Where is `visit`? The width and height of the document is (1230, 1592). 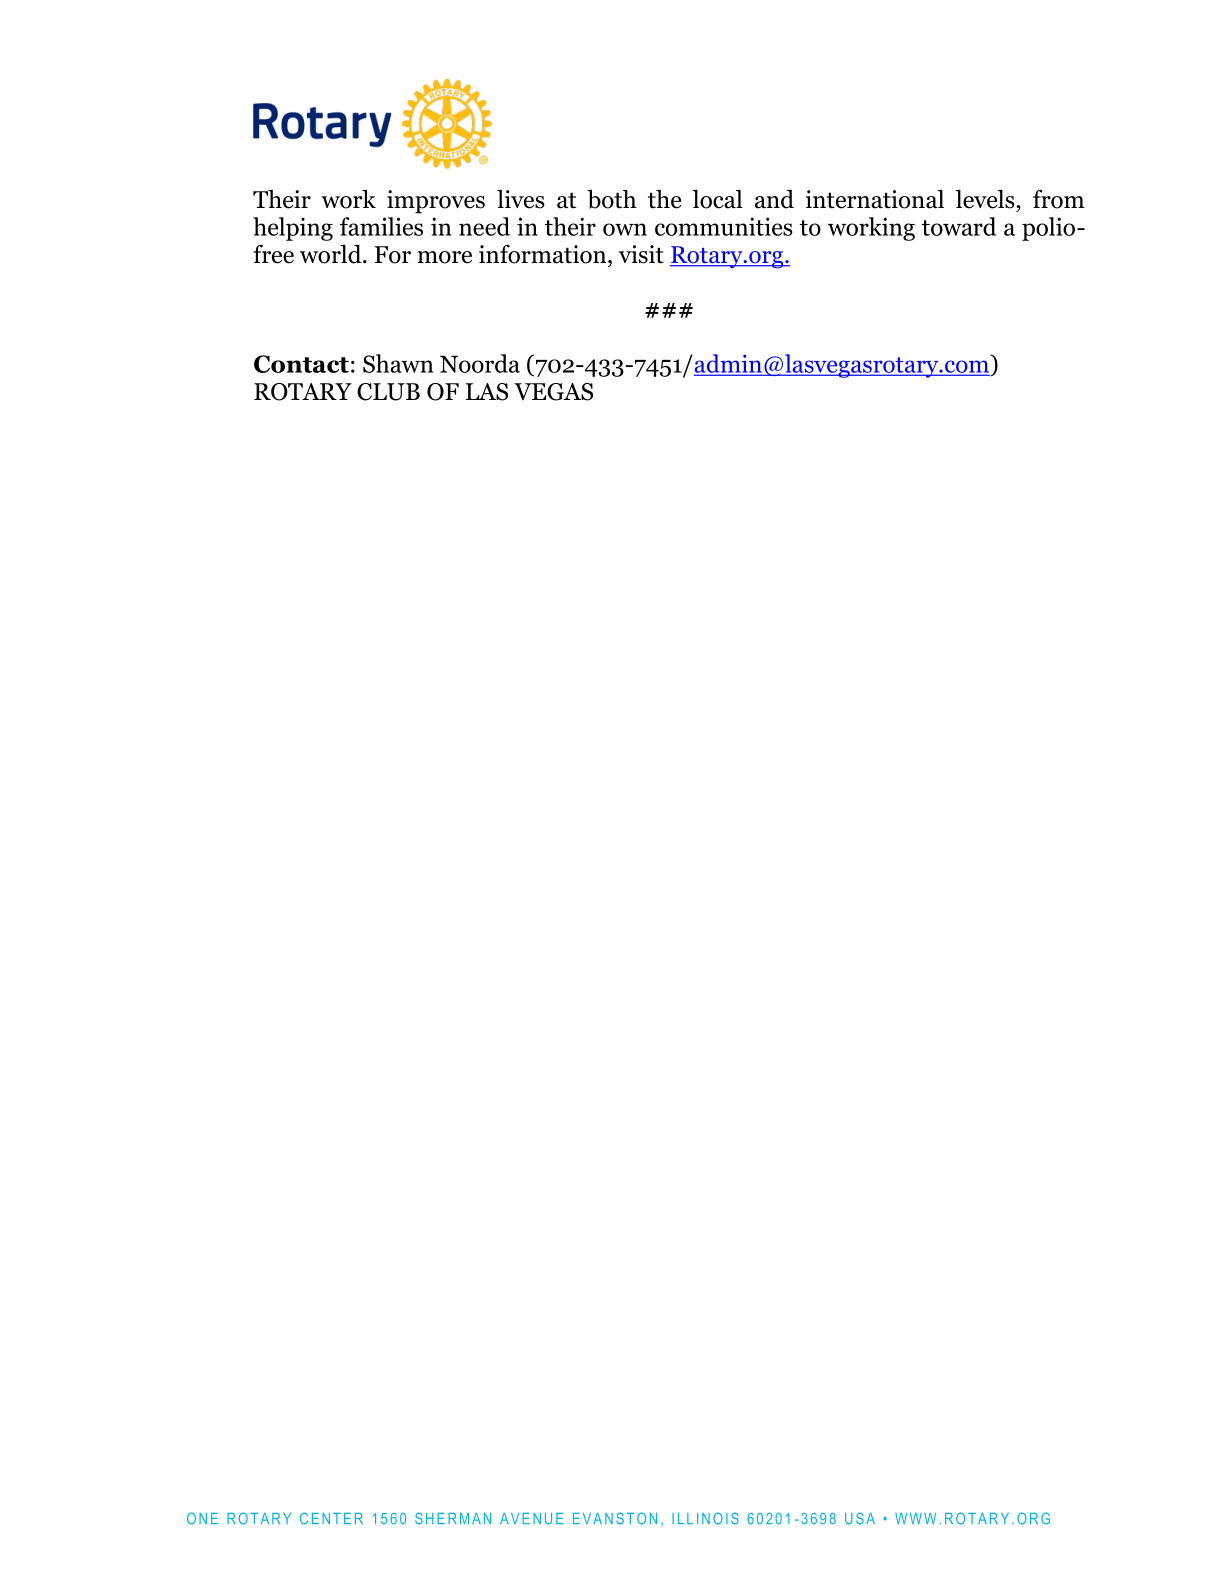
visit is located at coordinates (641, 254).
